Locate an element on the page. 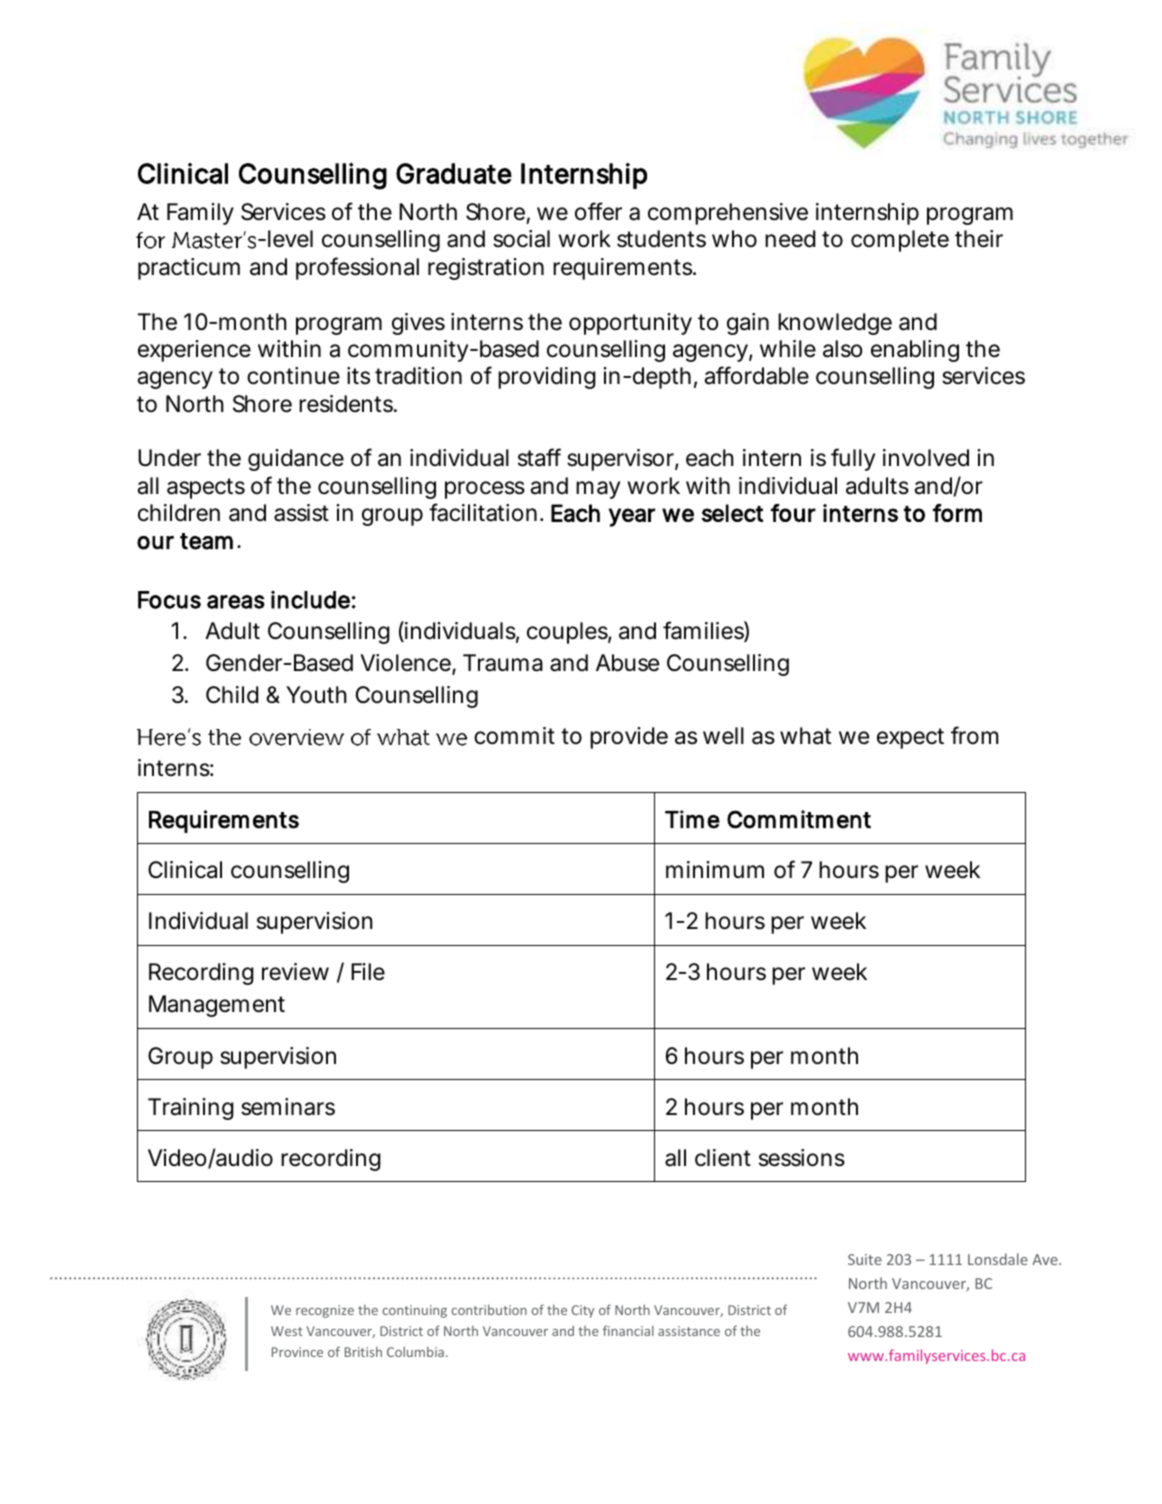 Image resolution: width=1162 pixels, height=1504 pixels. Suite is located at coordinates (865, 1259).
